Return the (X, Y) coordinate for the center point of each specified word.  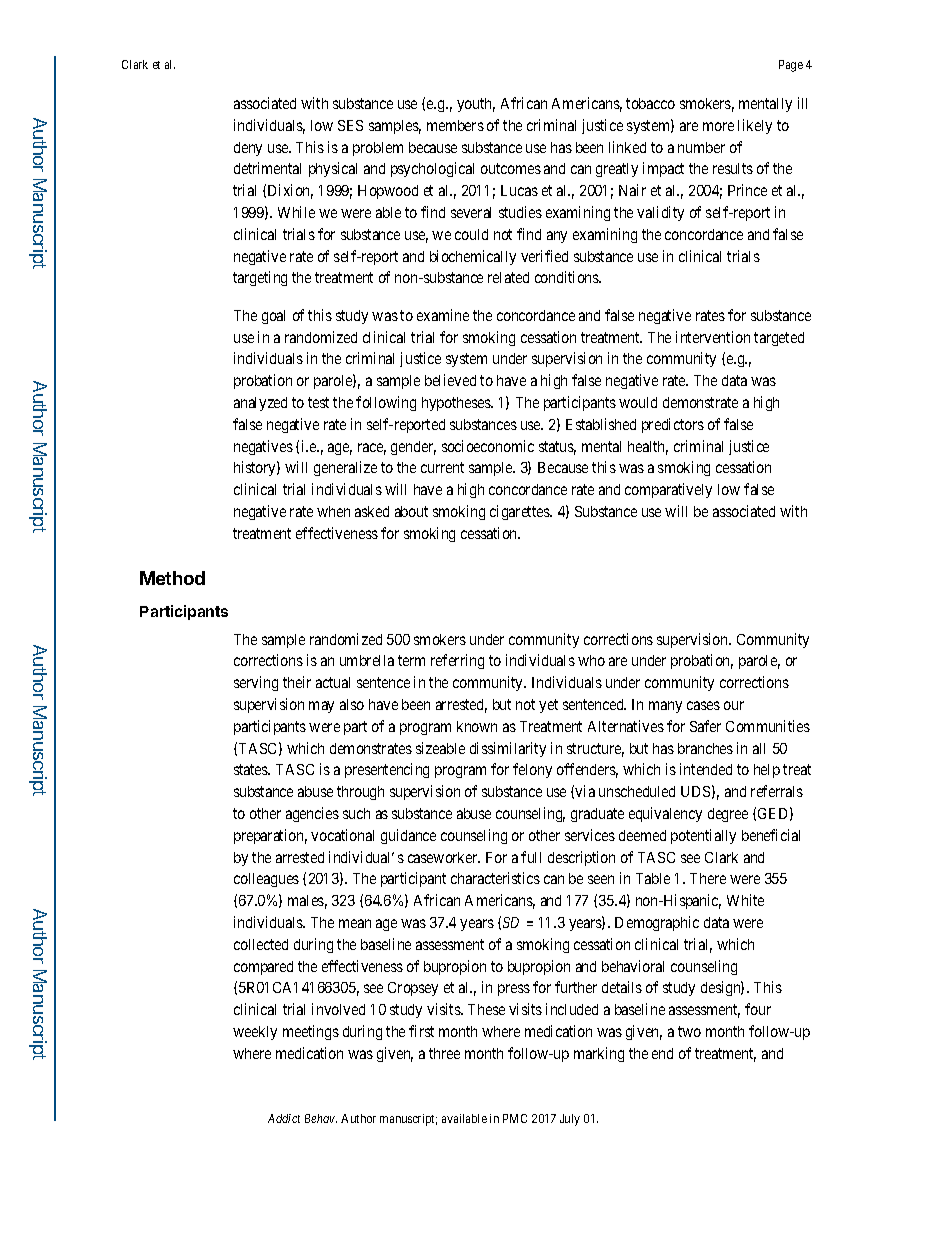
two (689, 1031)
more (718, 126)
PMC (515, 1118)
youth (476, 105)
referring (457, 661)
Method (172, 578)
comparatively (668, 490)
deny (248, 149)
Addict (284, 1118)
